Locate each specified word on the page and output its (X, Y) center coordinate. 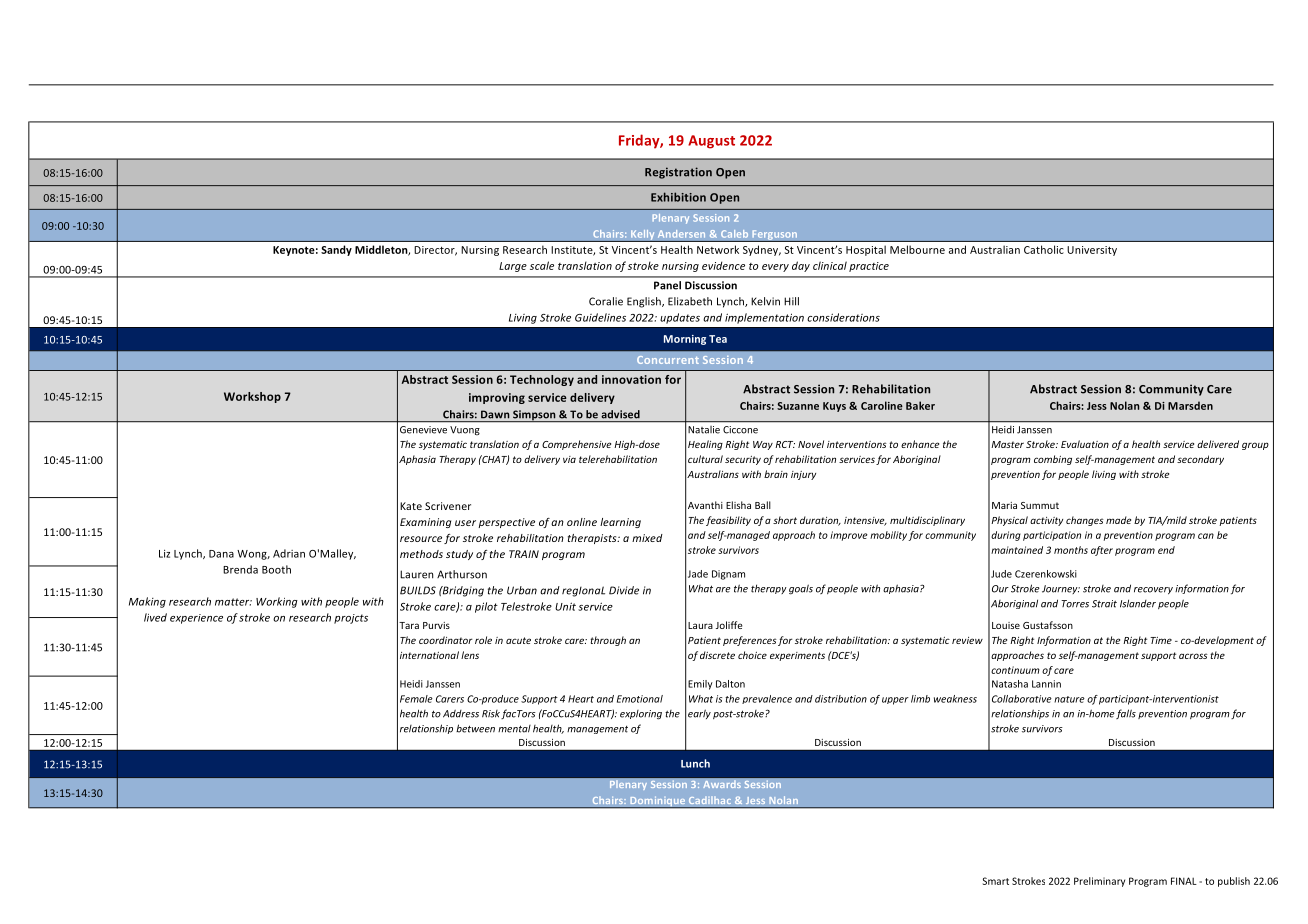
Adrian (289, 553)
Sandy (336, 250)
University (1092, 251)
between (475, 728)
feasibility (728, 521)
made (1118, 520)
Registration (678, 173)
